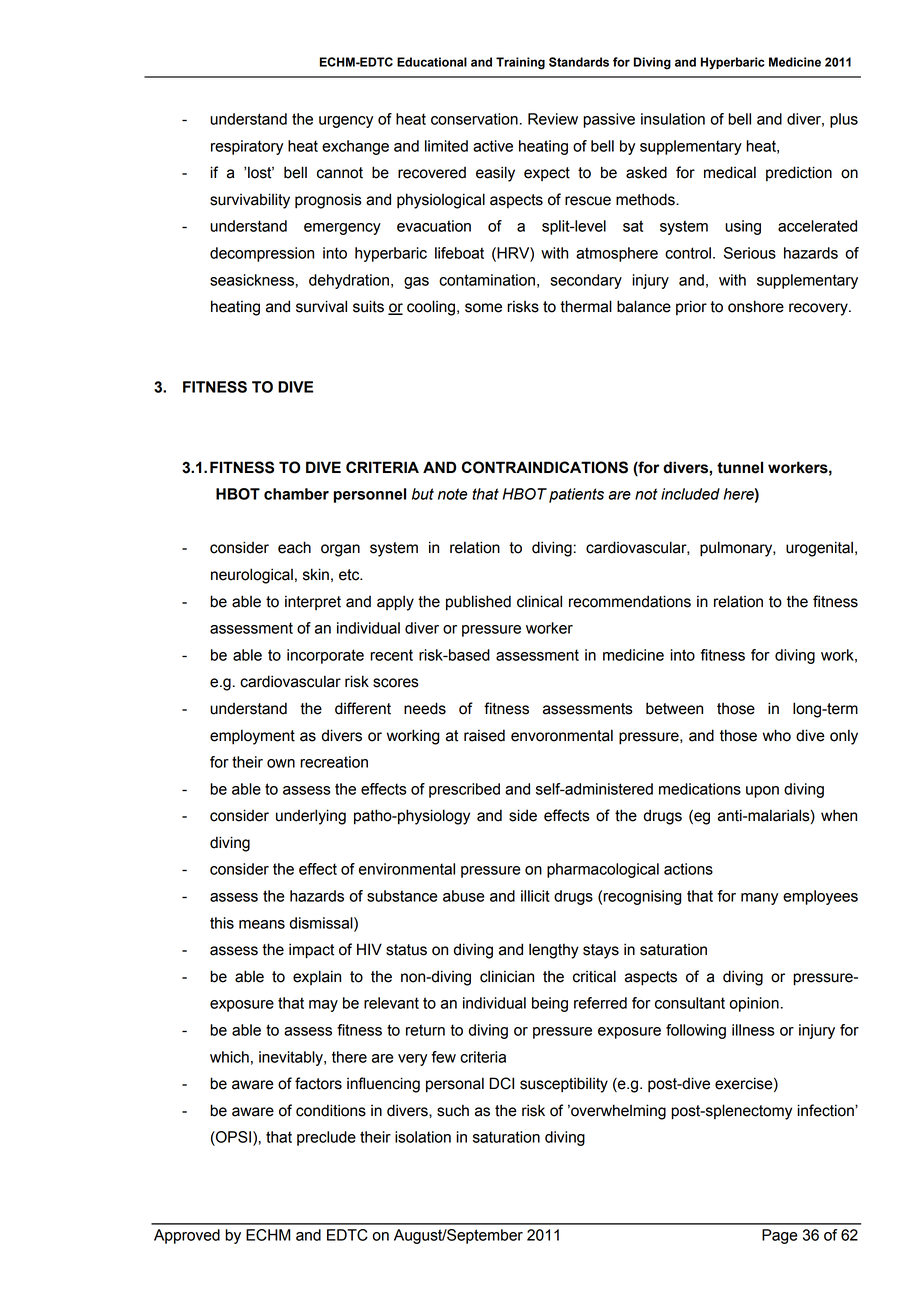  What do you see at coordinates (296, 494) in the screenshot?
I see `chamber` at bounding box center [296, 494].
